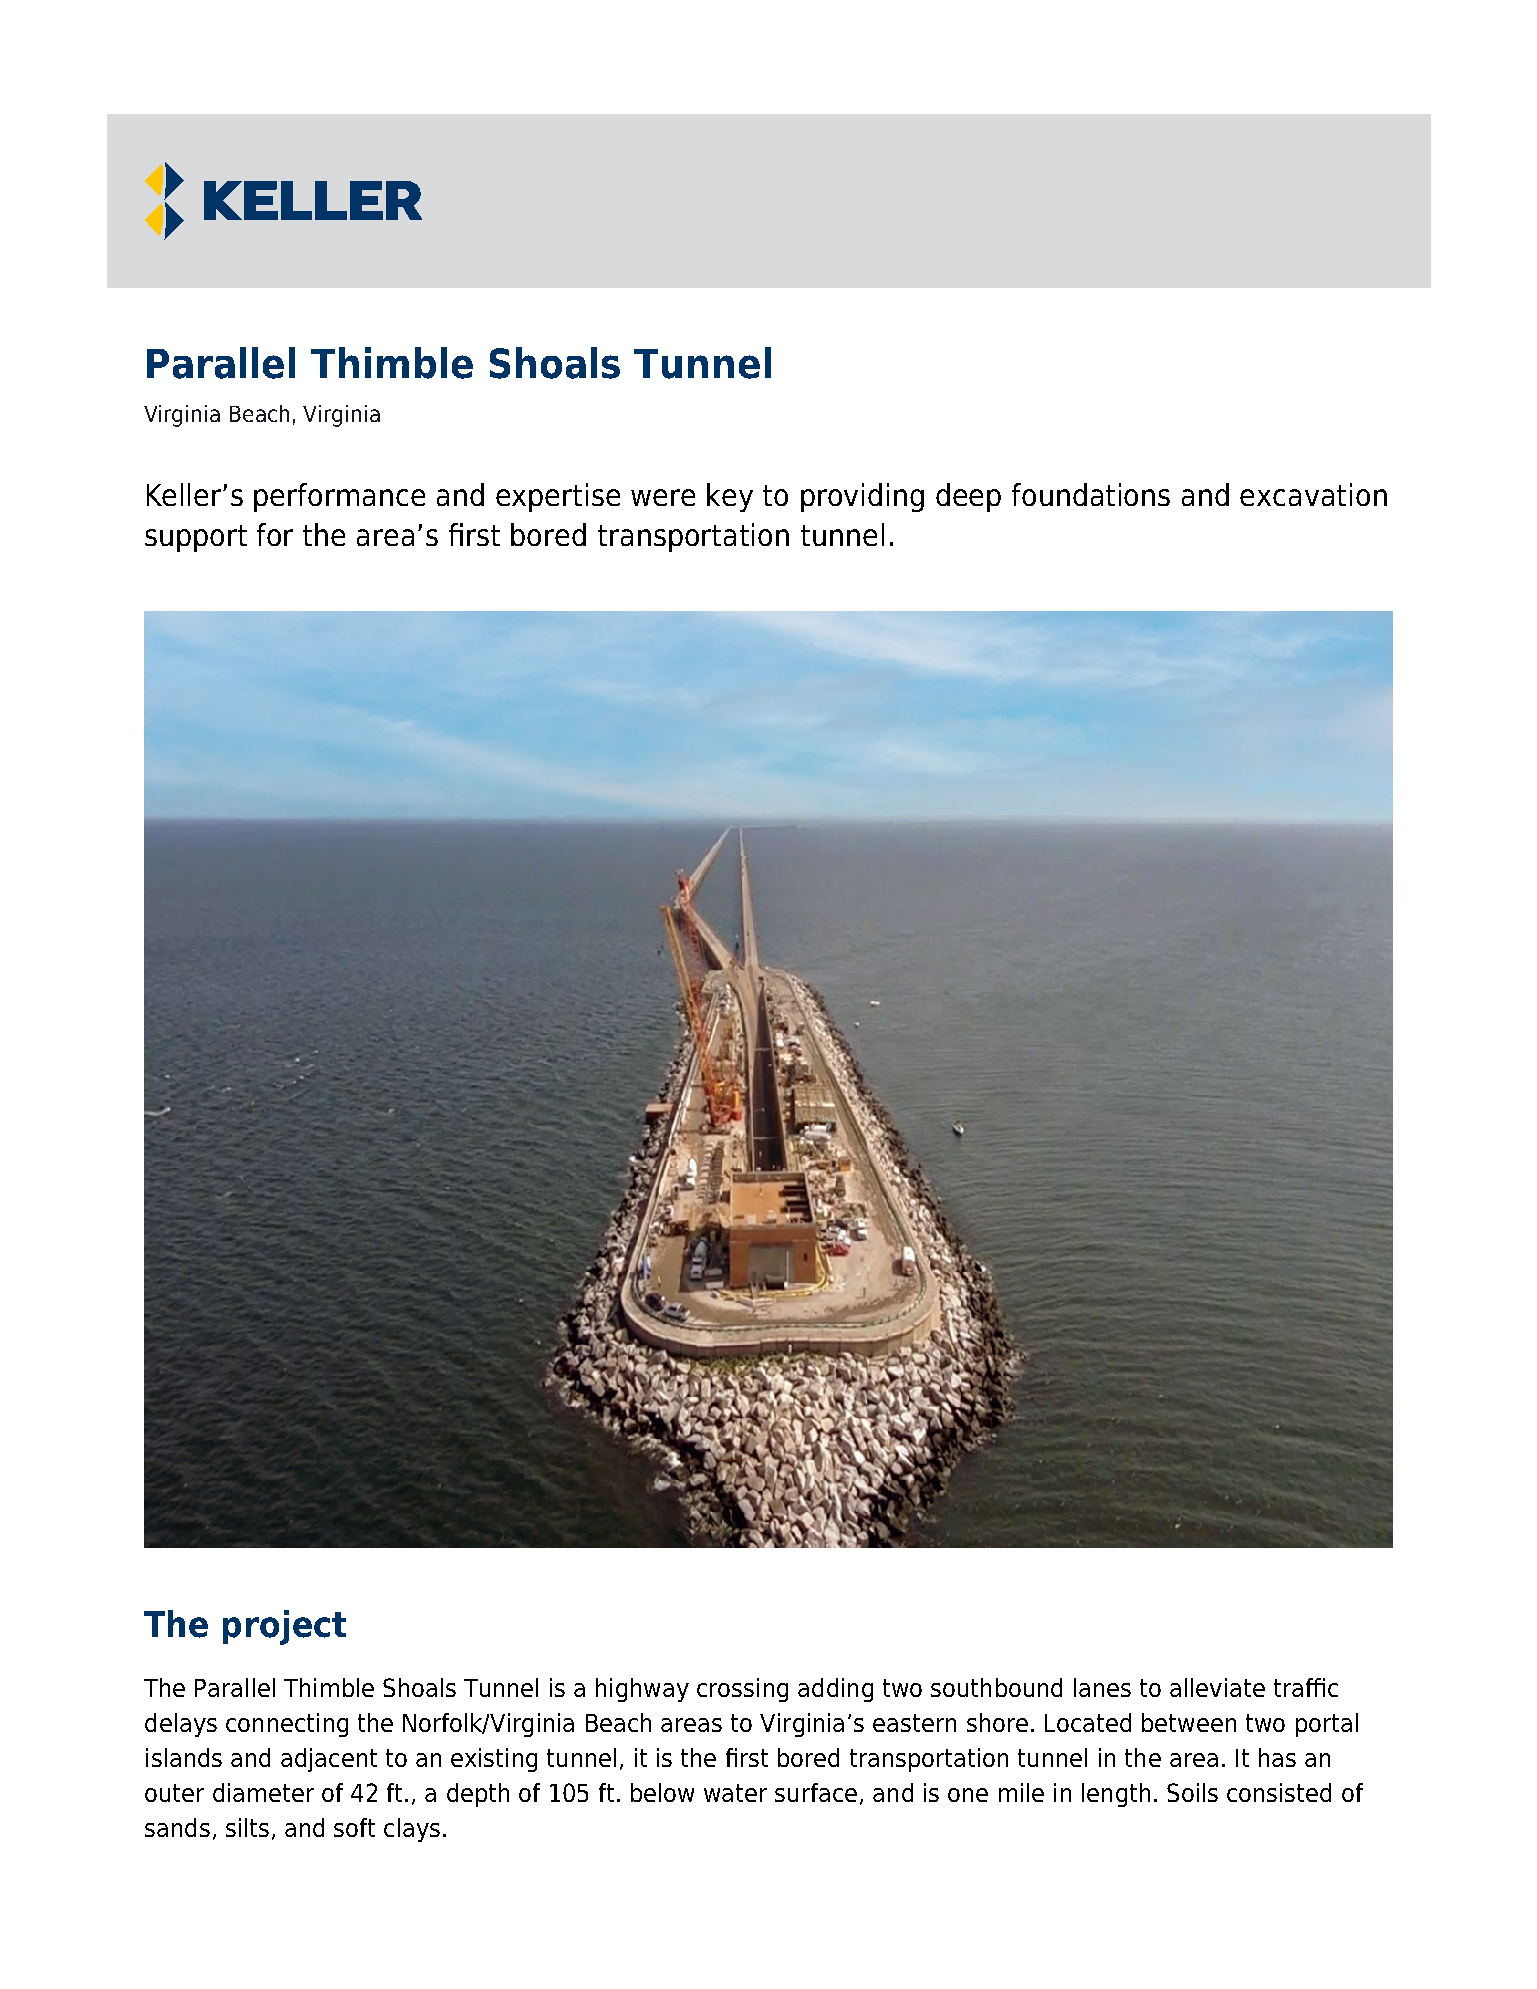  Describe the element at coordinates (742, 1690) in the image. I see `crossing` at that location.
